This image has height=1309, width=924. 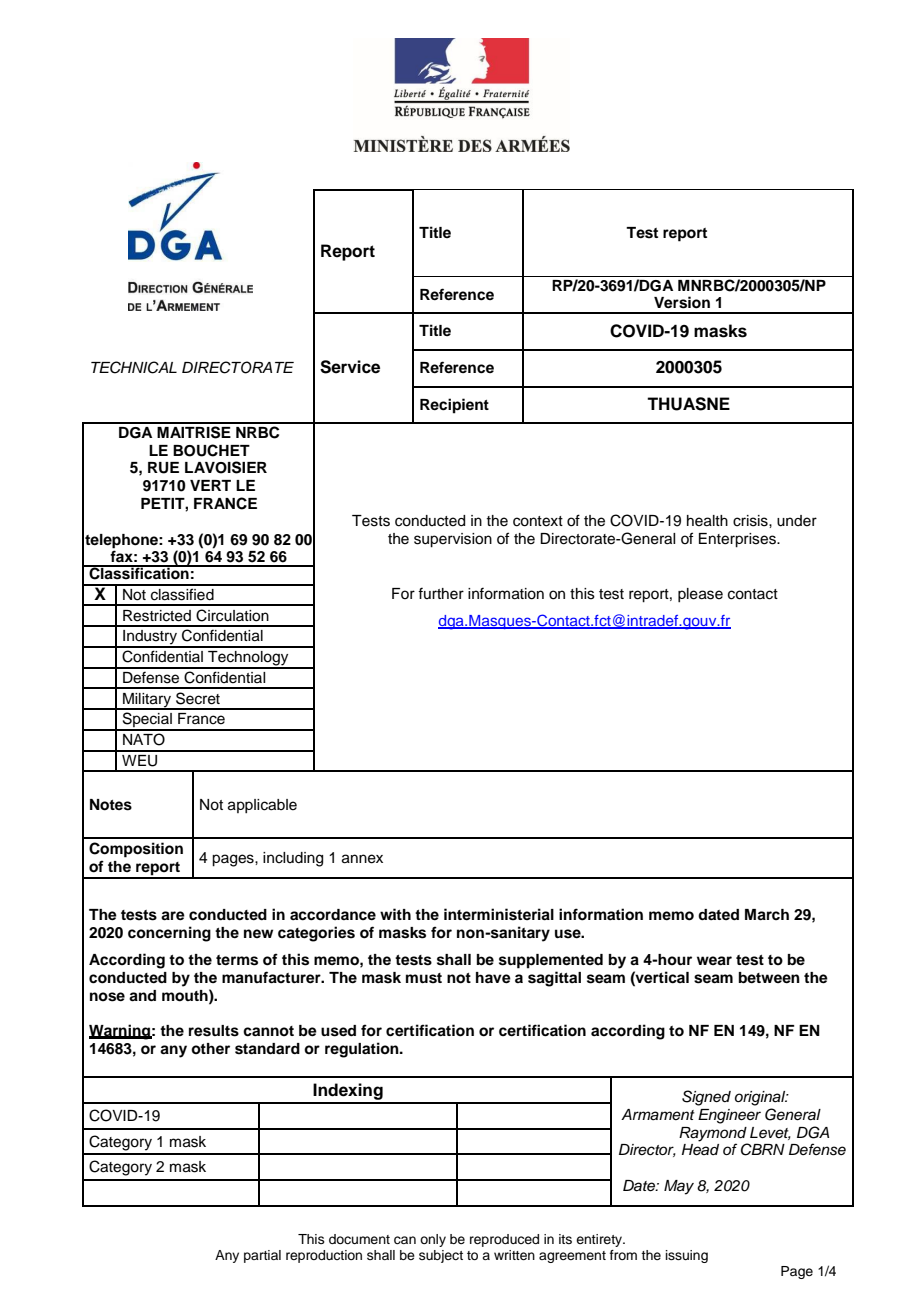 I want to click on Recipient, so click(x=454, y=406).
